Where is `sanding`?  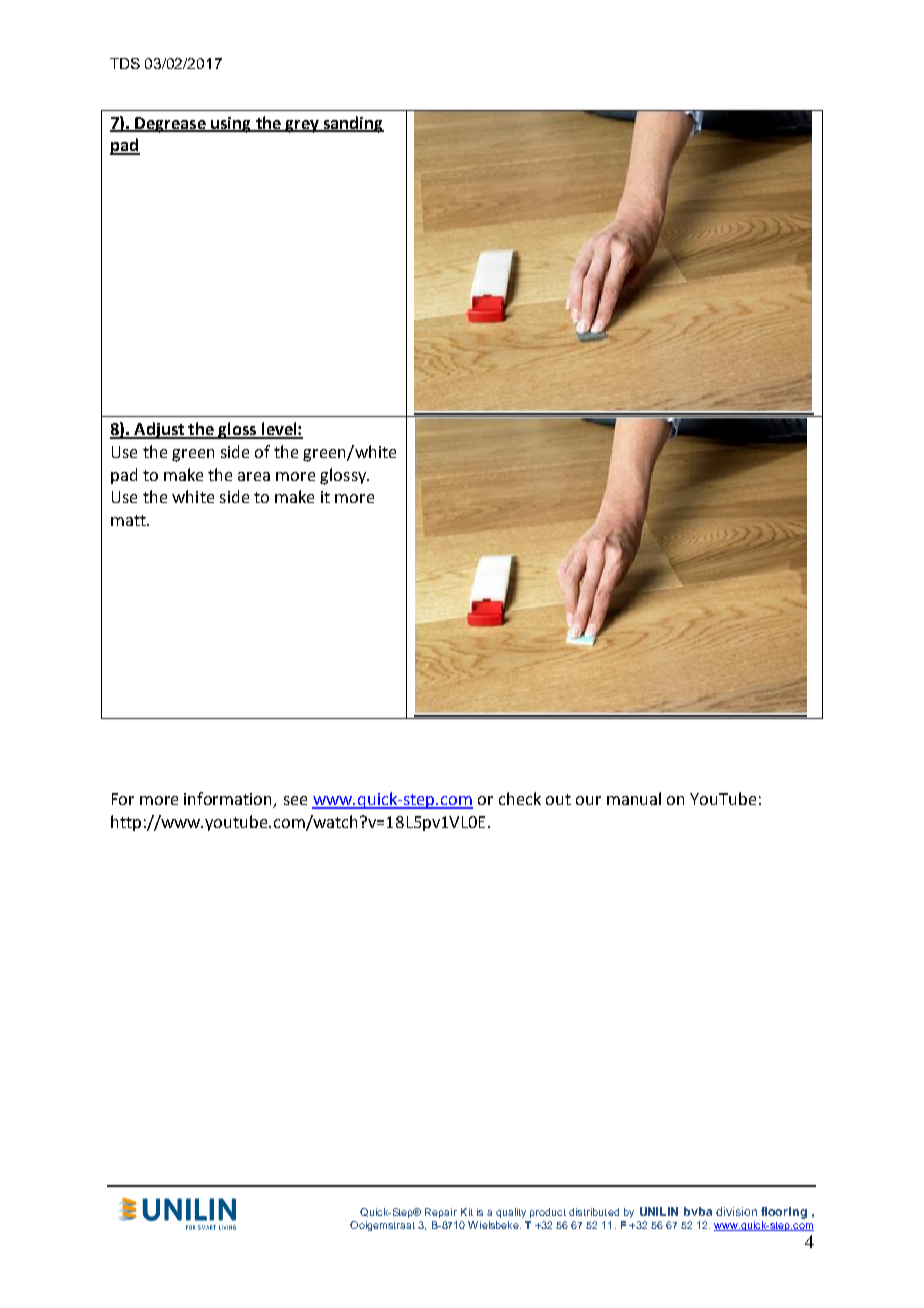
sanding is located at coordinates (353, 124).
